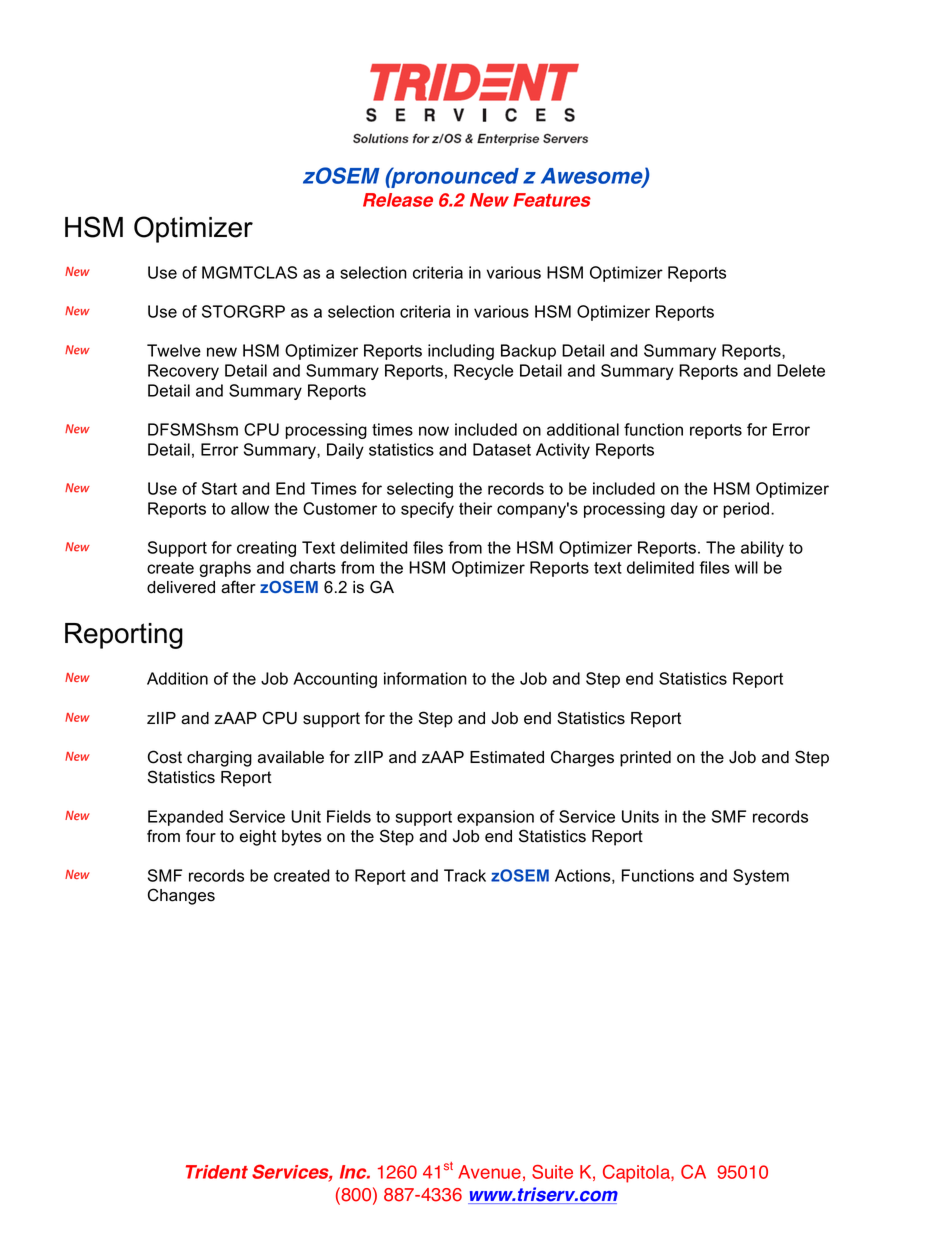 The height and width of the screenshot is (1233, 952). Describe the element at coordinates (746, 567) in the screenshot. I see `will` at that location.
